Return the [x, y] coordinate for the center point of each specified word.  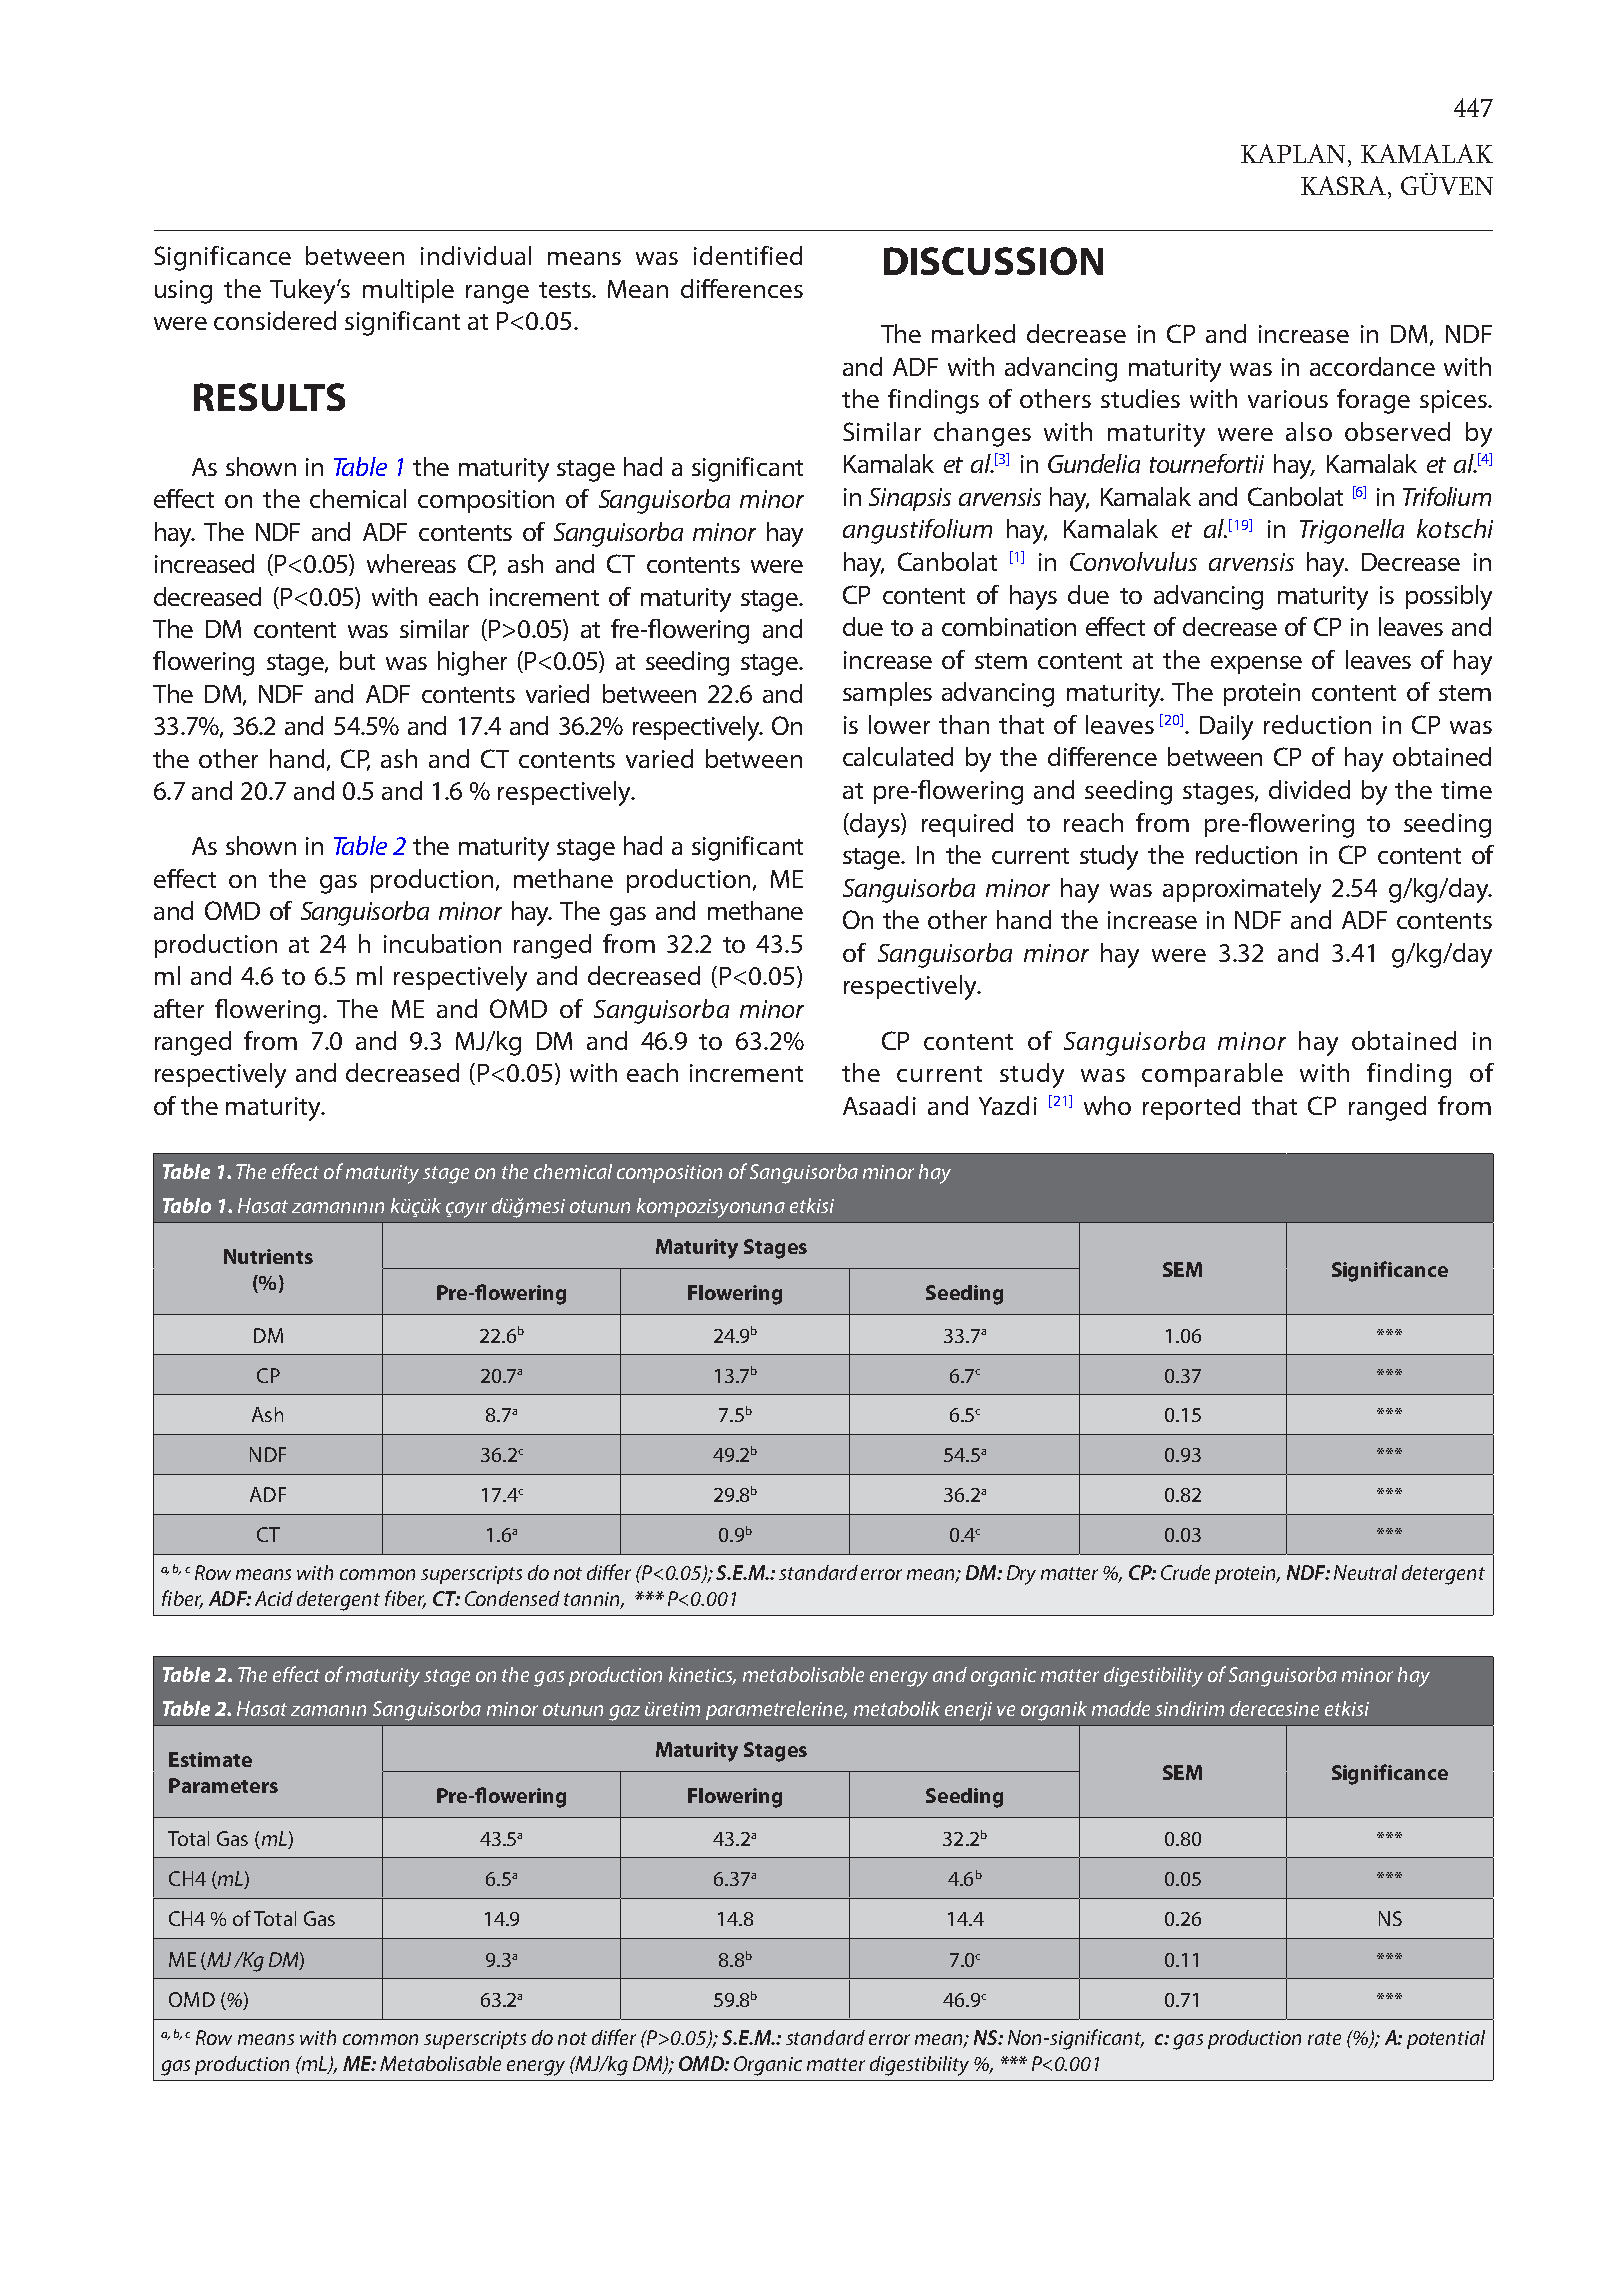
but [357, 660]
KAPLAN [1295, 153]
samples [887, 694]
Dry [1021, 1575]
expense [1256, 665]
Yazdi [1008, 1105]
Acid [274, 1598]
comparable [1212, 1075]
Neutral [1365, 1572]
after [179, 1008]
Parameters [223, 1785]
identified [748, 255]
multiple [408, 291]
